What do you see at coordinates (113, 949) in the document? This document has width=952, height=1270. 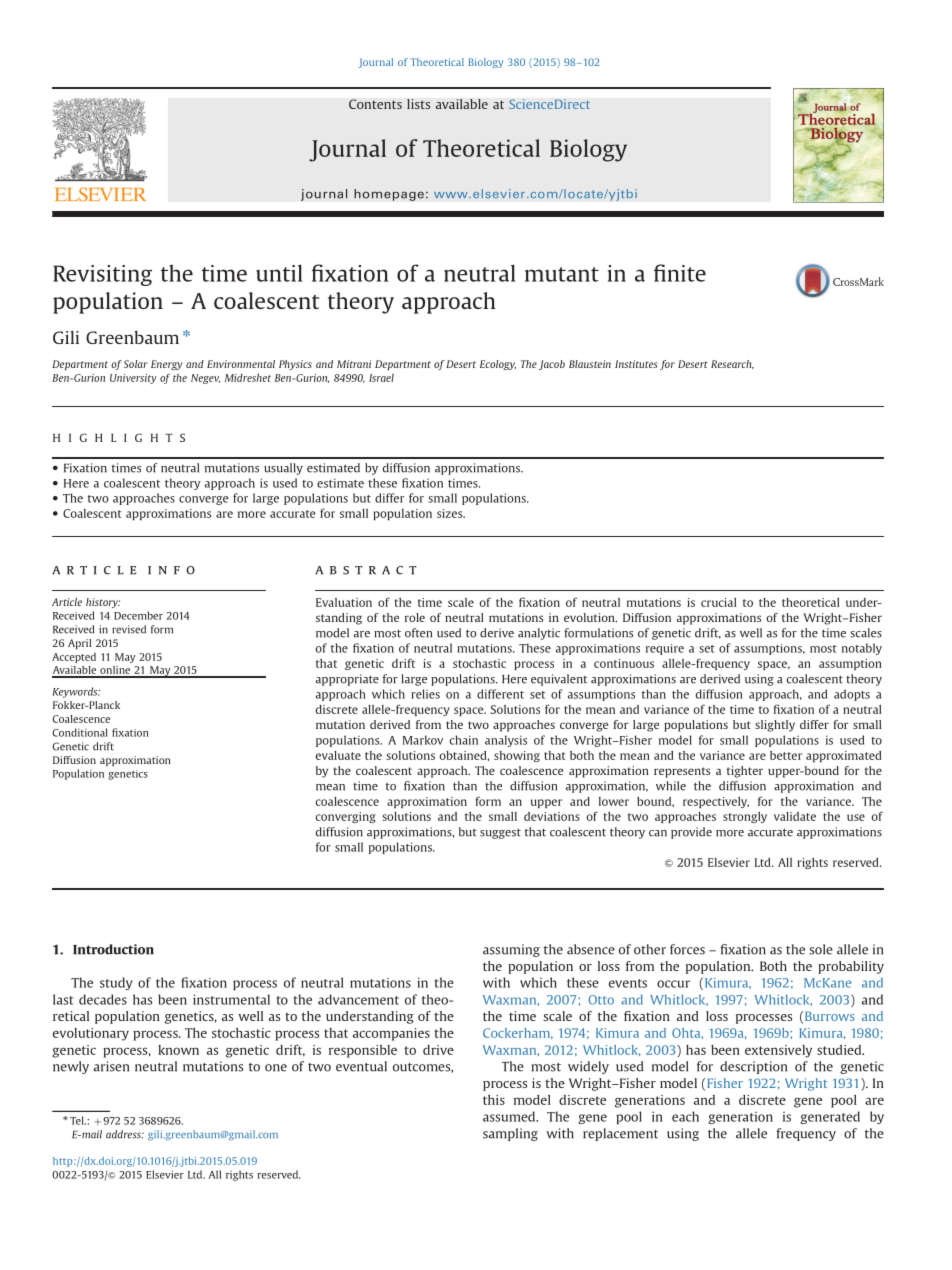 I see `Introduction` at bounding box center [113, 949].
